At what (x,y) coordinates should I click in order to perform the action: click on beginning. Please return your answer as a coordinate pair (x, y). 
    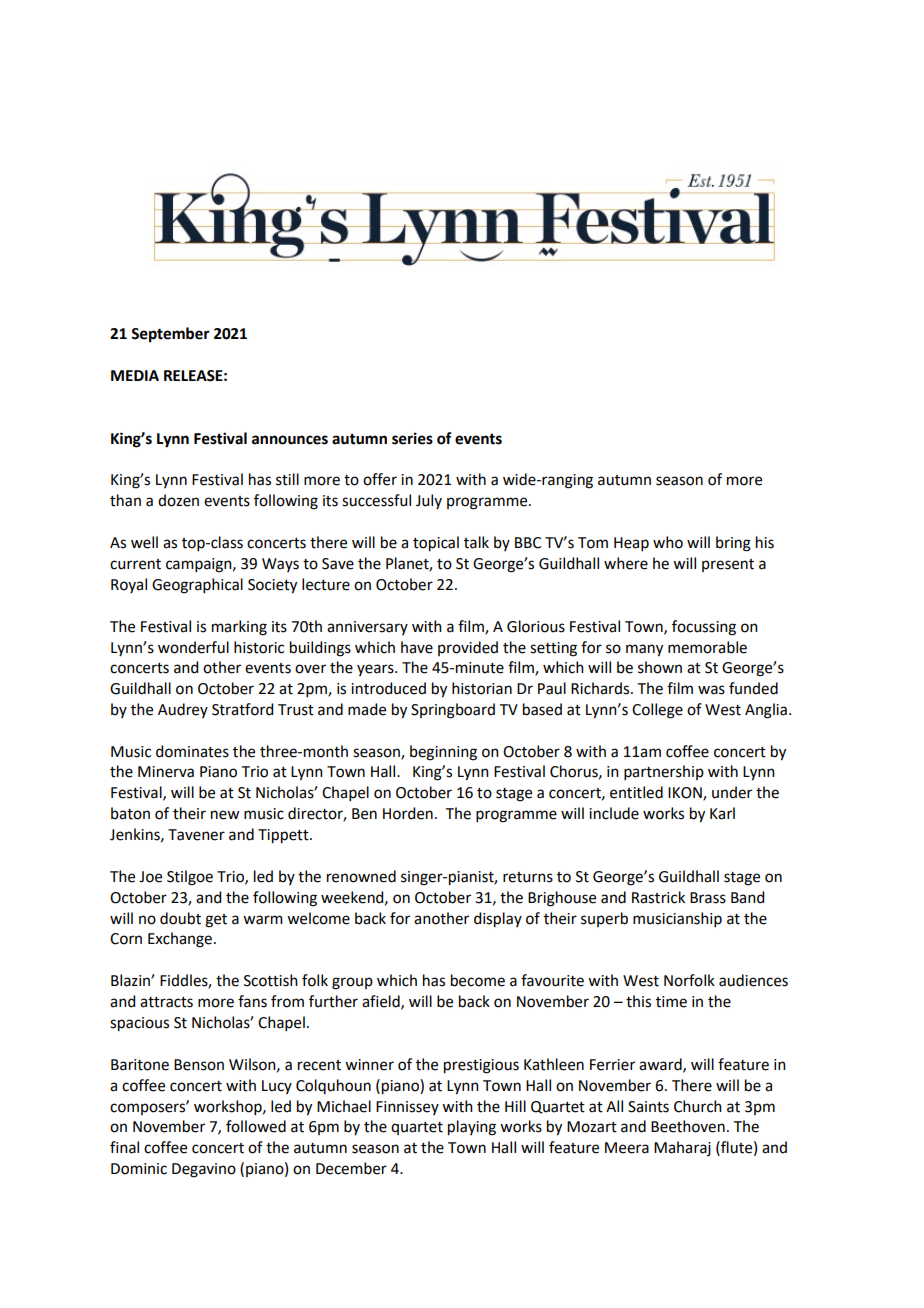
    Looking at the image, I should click on (443, 753).
